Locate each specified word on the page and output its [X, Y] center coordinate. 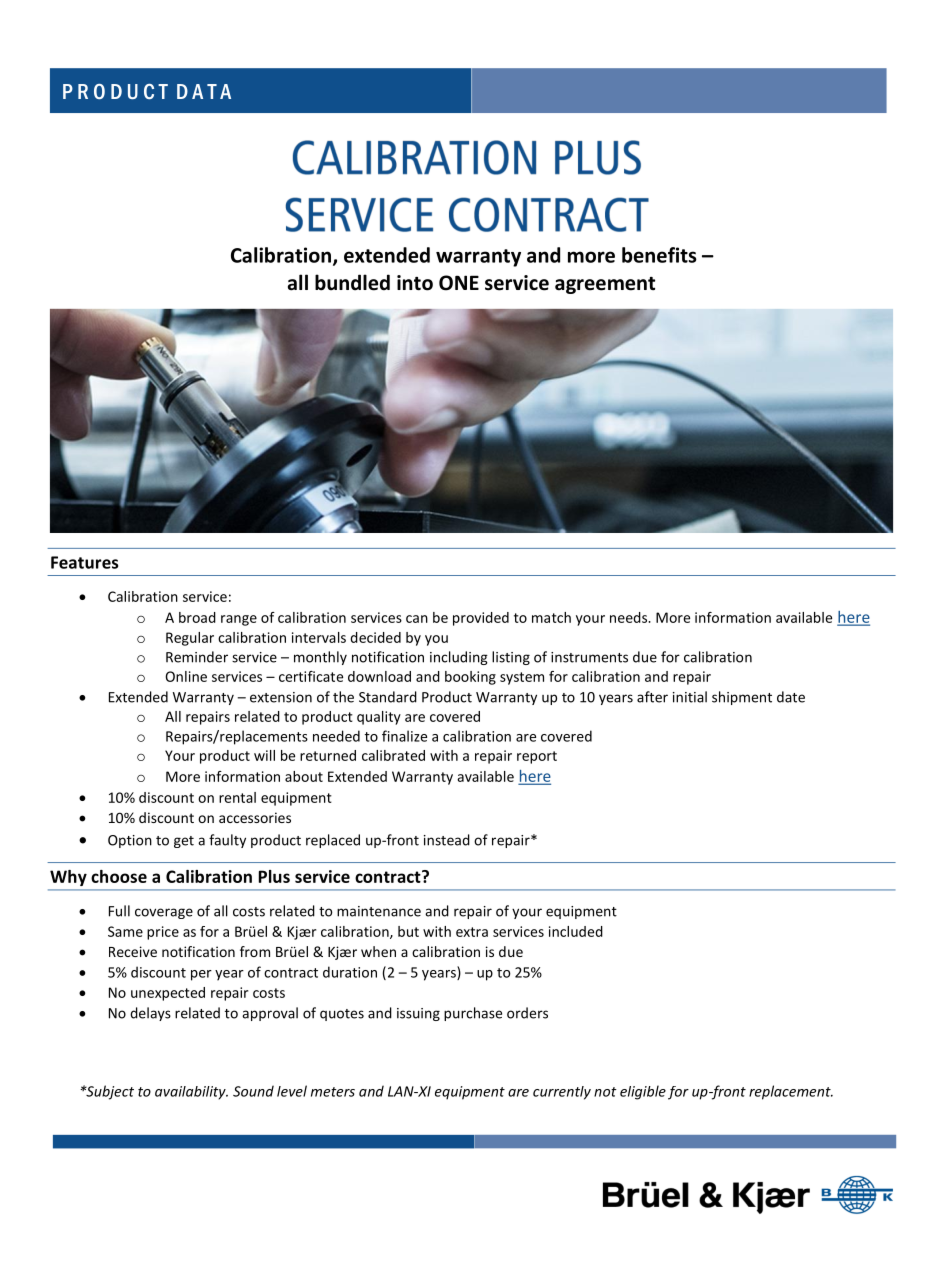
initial [690, 697]
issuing [418, 1014]
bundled [352, 282]
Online [186, 676]
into [415, 283]
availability [191, 1093]
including [459, 658]
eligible [643, 1092]
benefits [659, 255]
